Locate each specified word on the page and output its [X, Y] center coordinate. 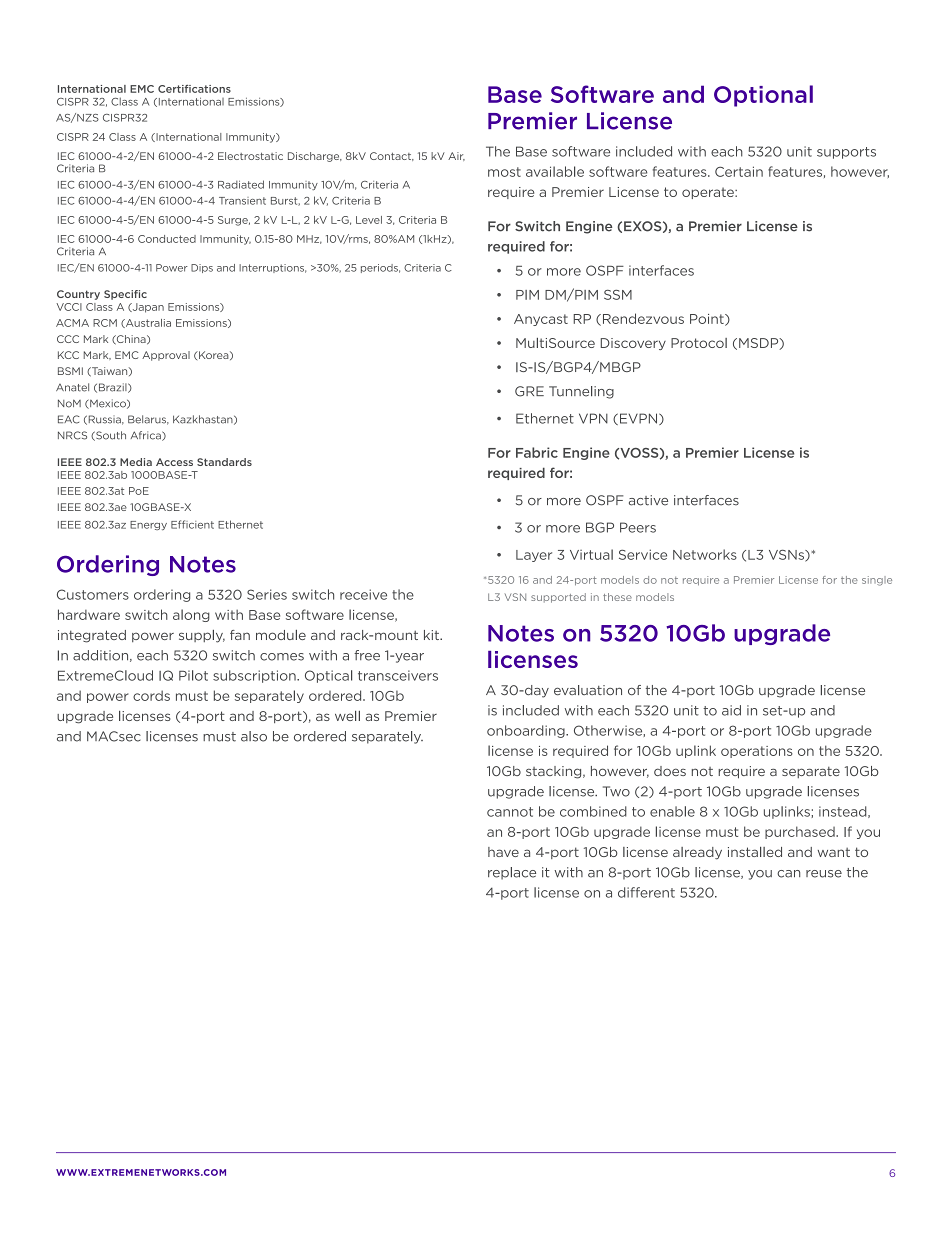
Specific [125, 295]
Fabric [537, 452]
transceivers [398, 675]
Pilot [193, 675]
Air [456, 156]
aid [731, 710]
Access [174, 462]
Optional [763, 96]
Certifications [194, 89]
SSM [618, 295]
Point [708, 320]
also [254, 736]
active [648, 500]
